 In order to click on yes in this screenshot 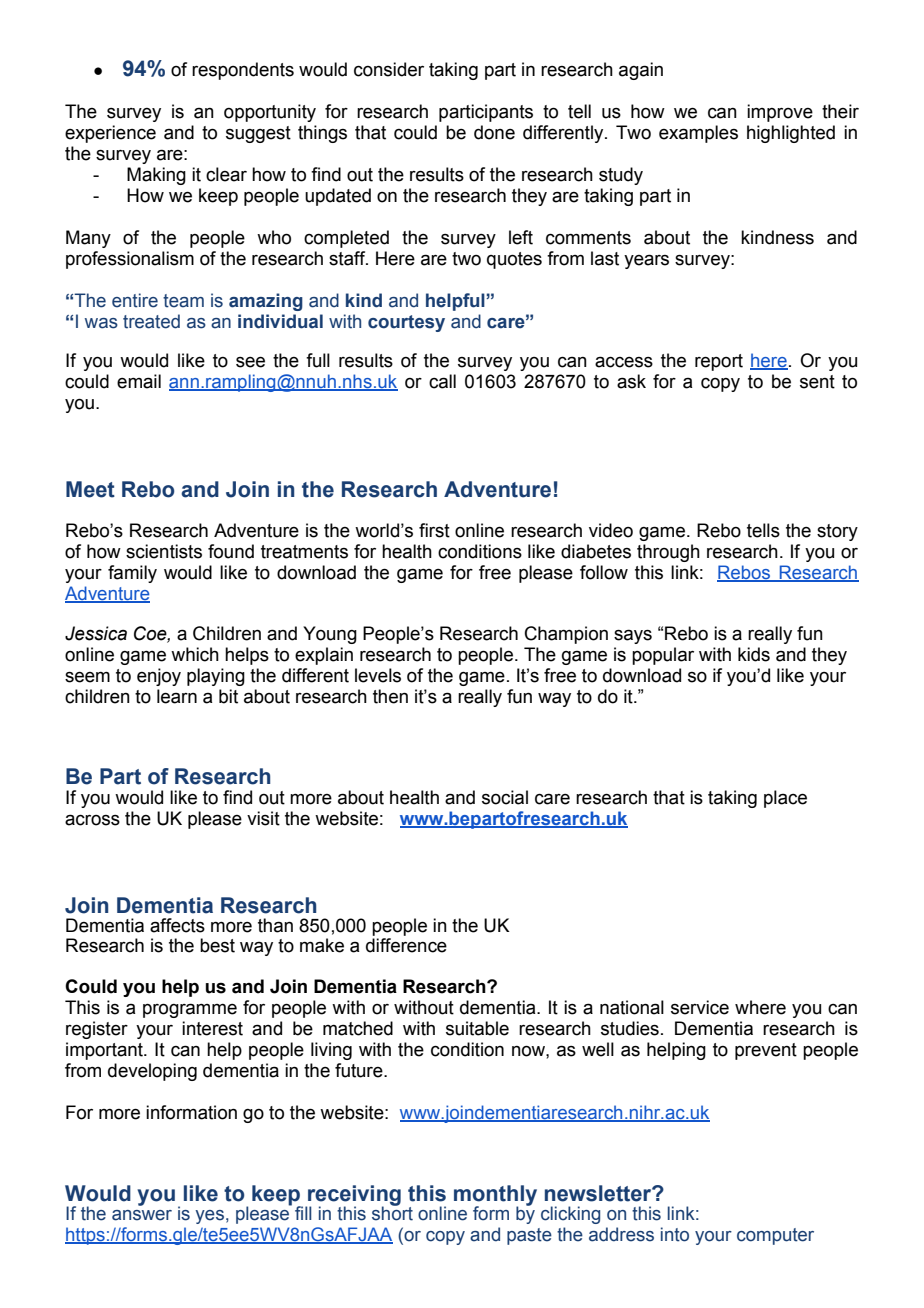, I will do `click(209, 1217)`.
